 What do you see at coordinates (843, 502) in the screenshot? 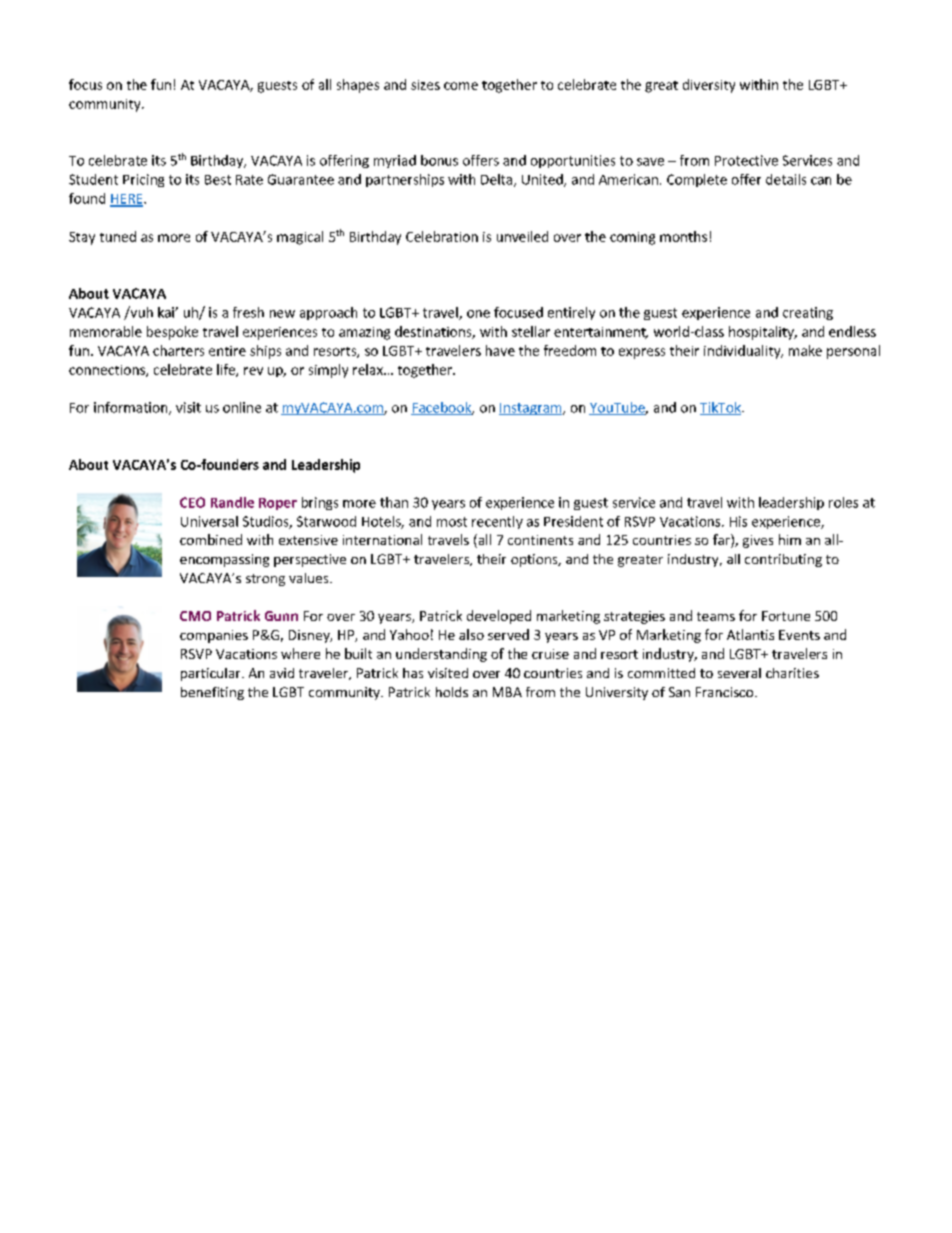
I see `roles` at bounding box center [843, 502].
